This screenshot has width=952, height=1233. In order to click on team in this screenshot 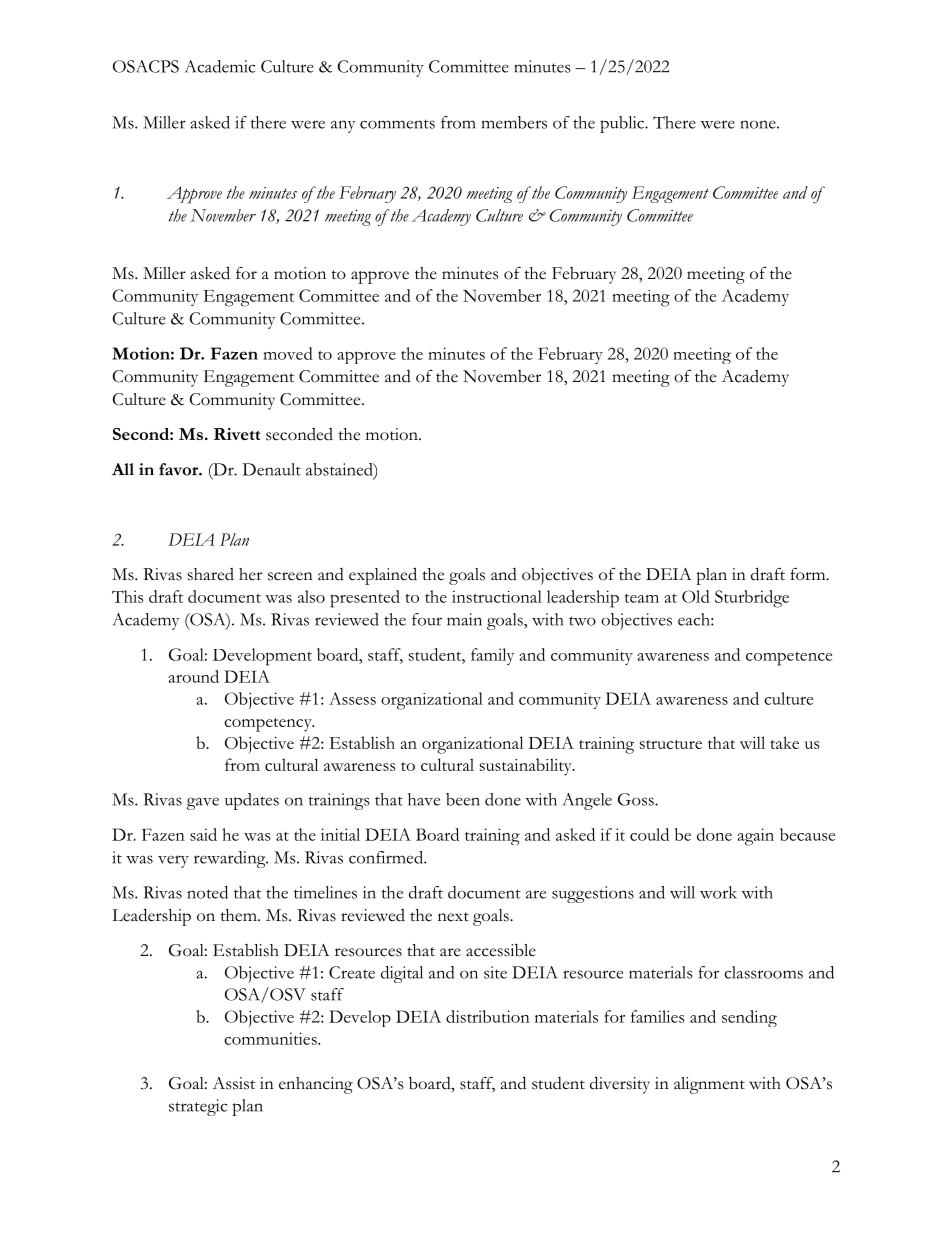, I will do `click(642, 598)`.
